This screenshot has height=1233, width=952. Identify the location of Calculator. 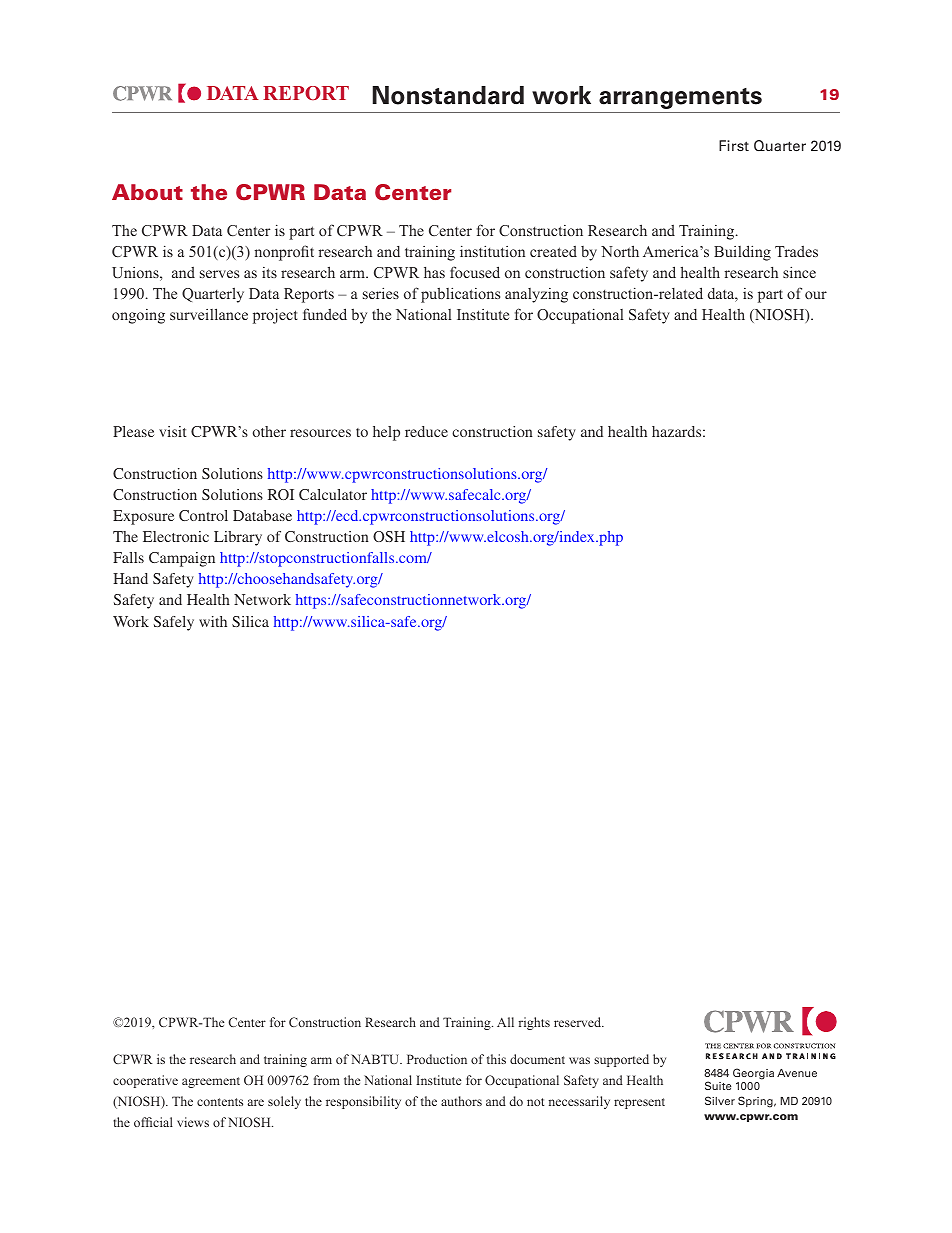
(333, 494).
